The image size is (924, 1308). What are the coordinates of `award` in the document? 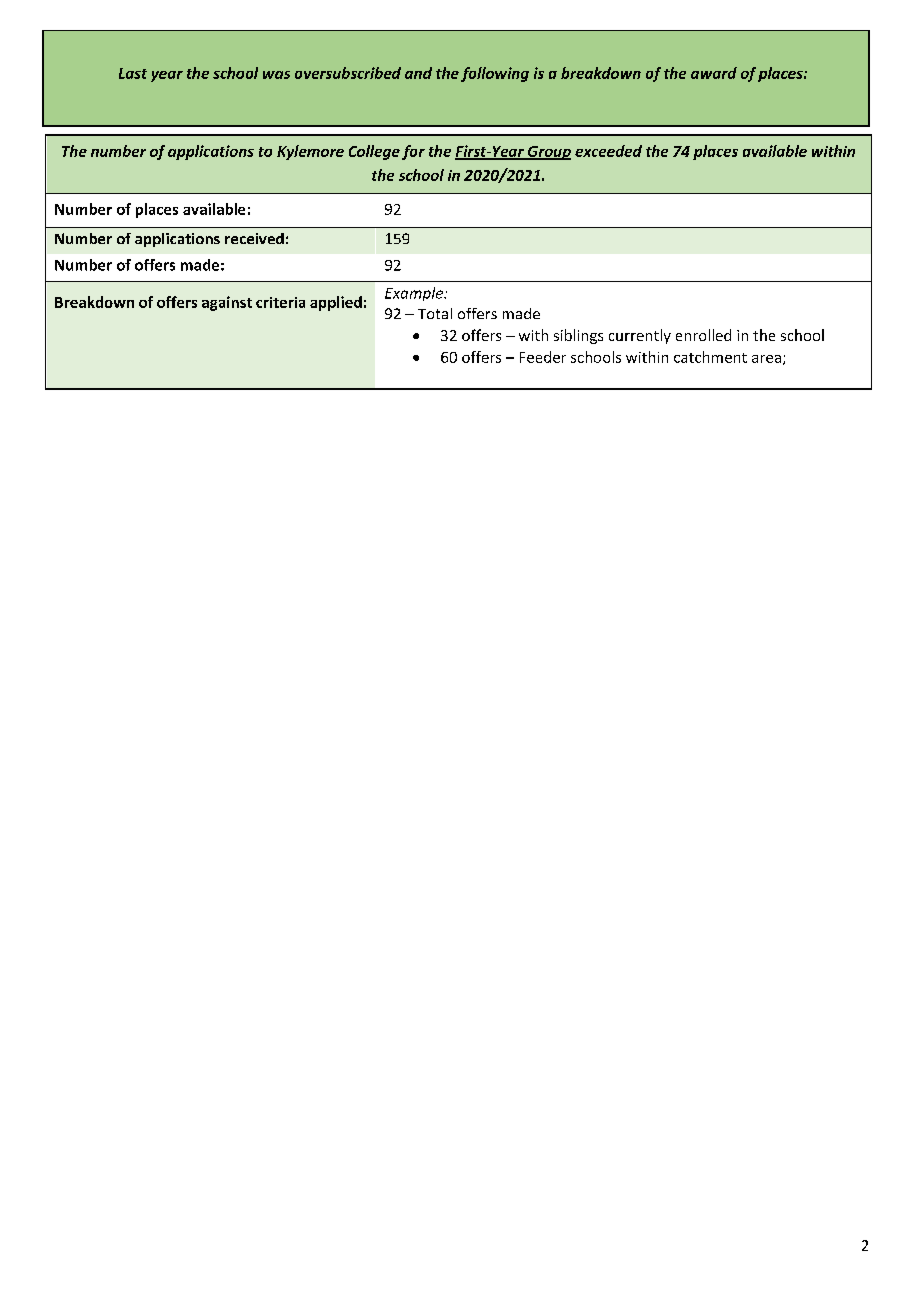 It's located at (714, 73).
